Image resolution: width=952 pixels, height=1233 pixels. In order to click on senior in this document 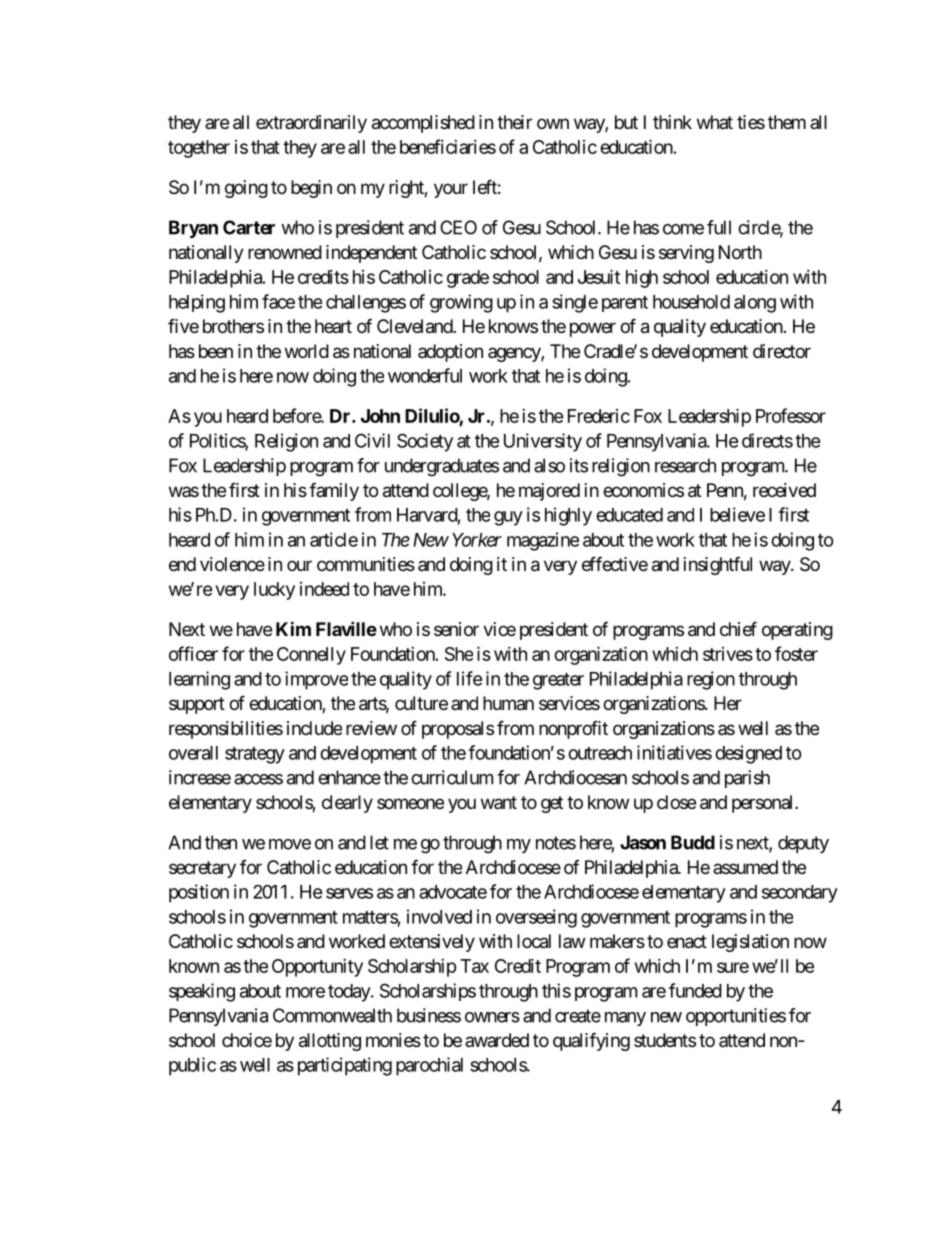, I will do `click(456, 629)`.
